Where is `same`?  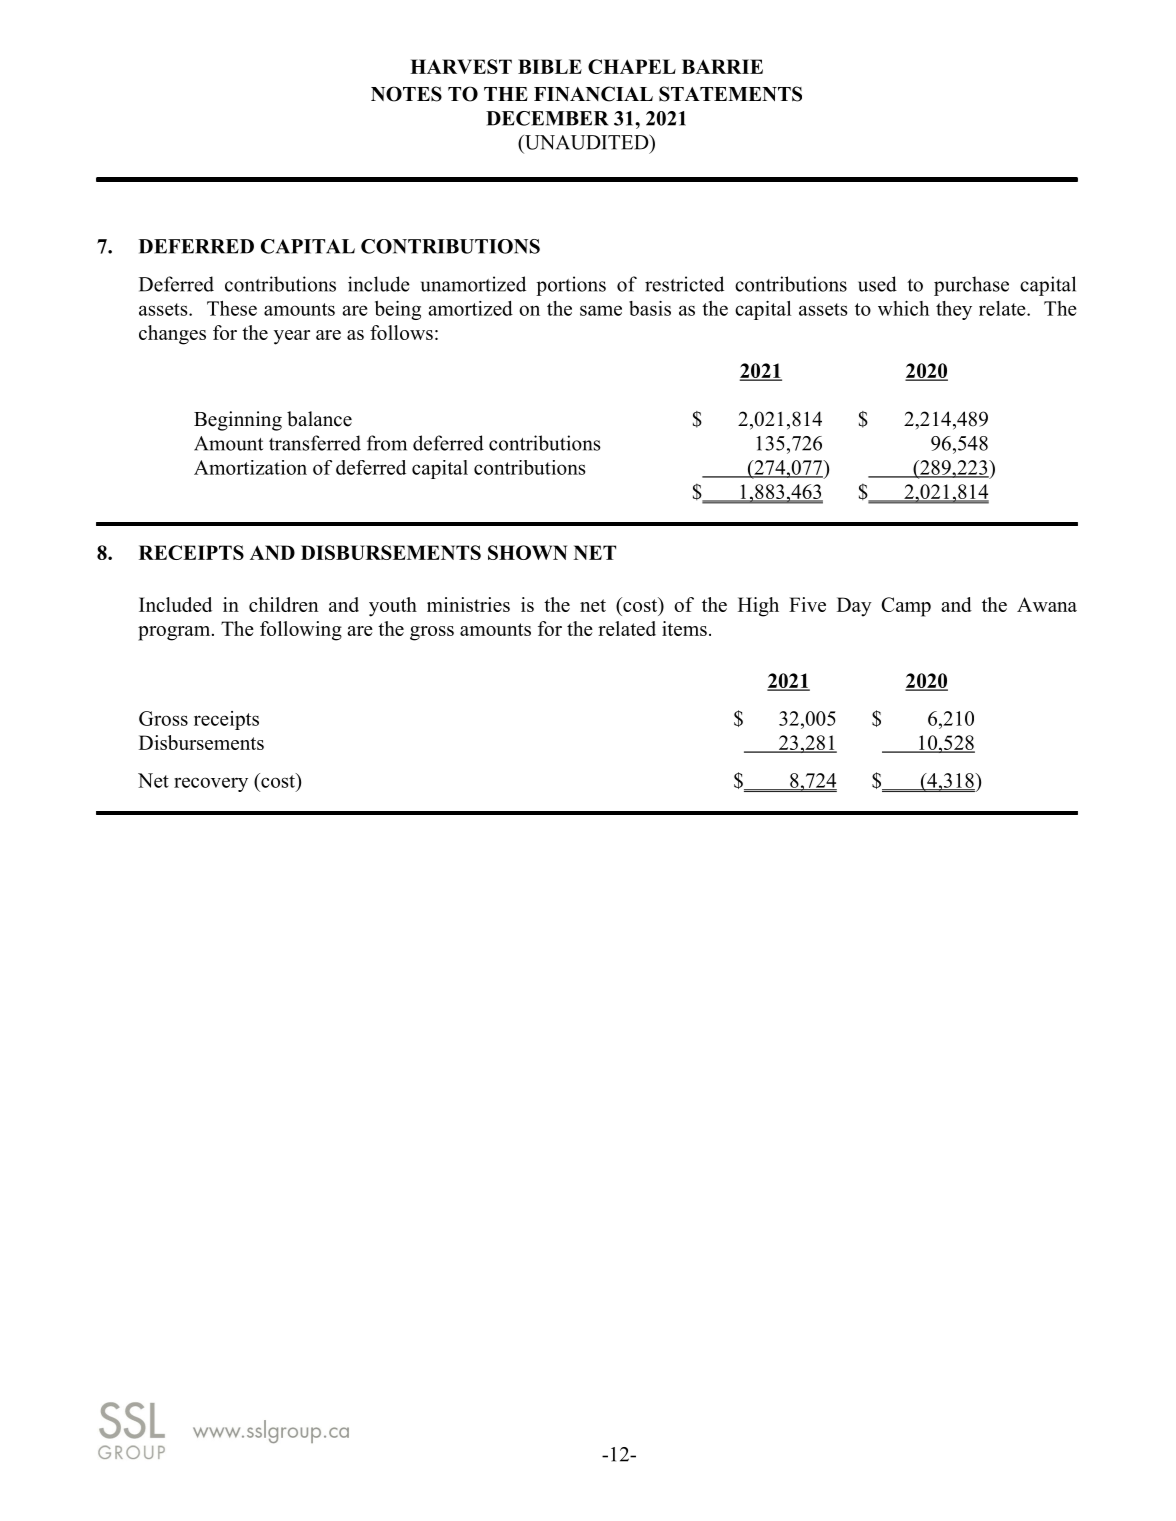 same is located at coordinates (601, 310).
